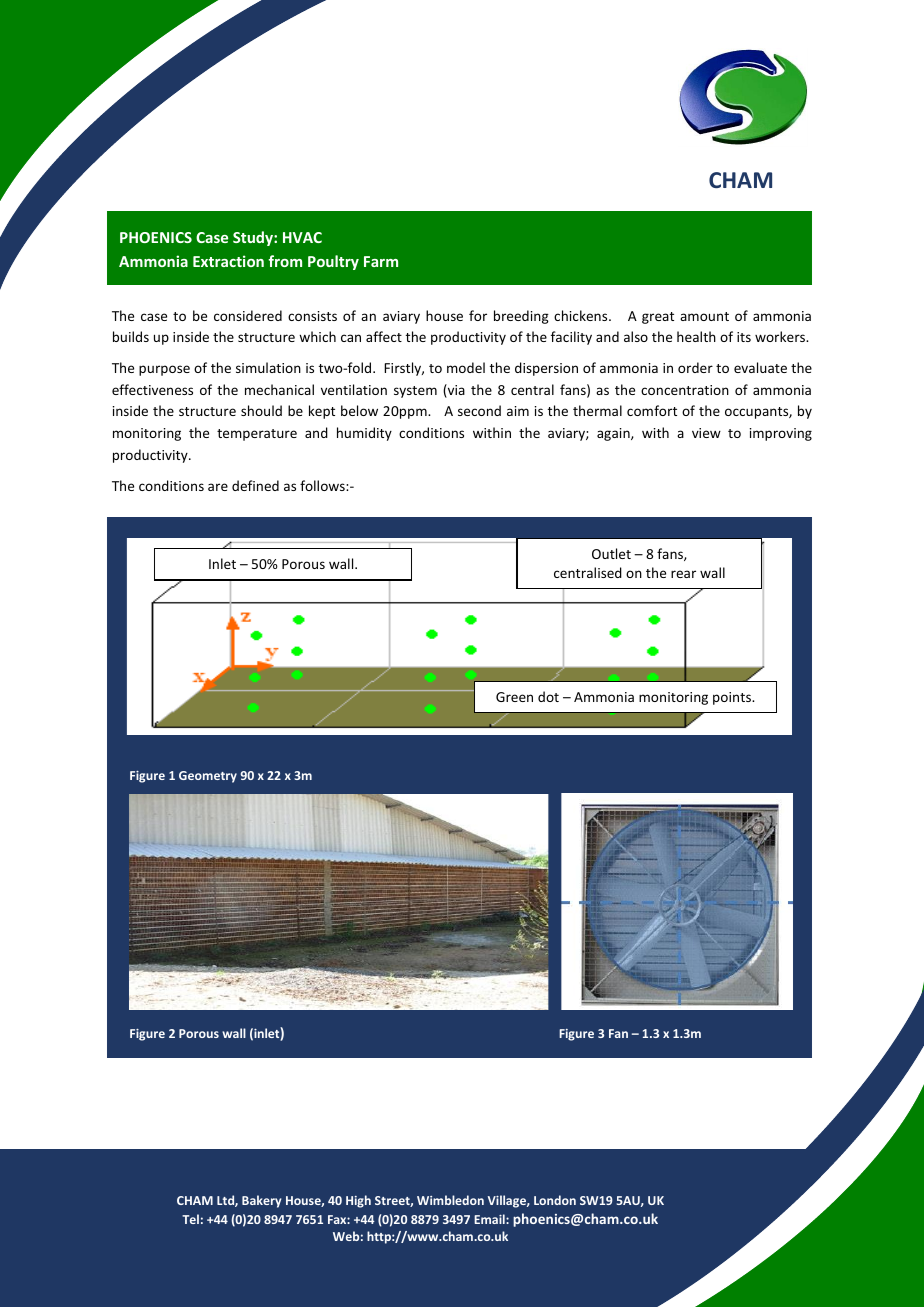 The width and height of the screenshot is (924, 1307). I want to click on Green, so click(514, 697).
